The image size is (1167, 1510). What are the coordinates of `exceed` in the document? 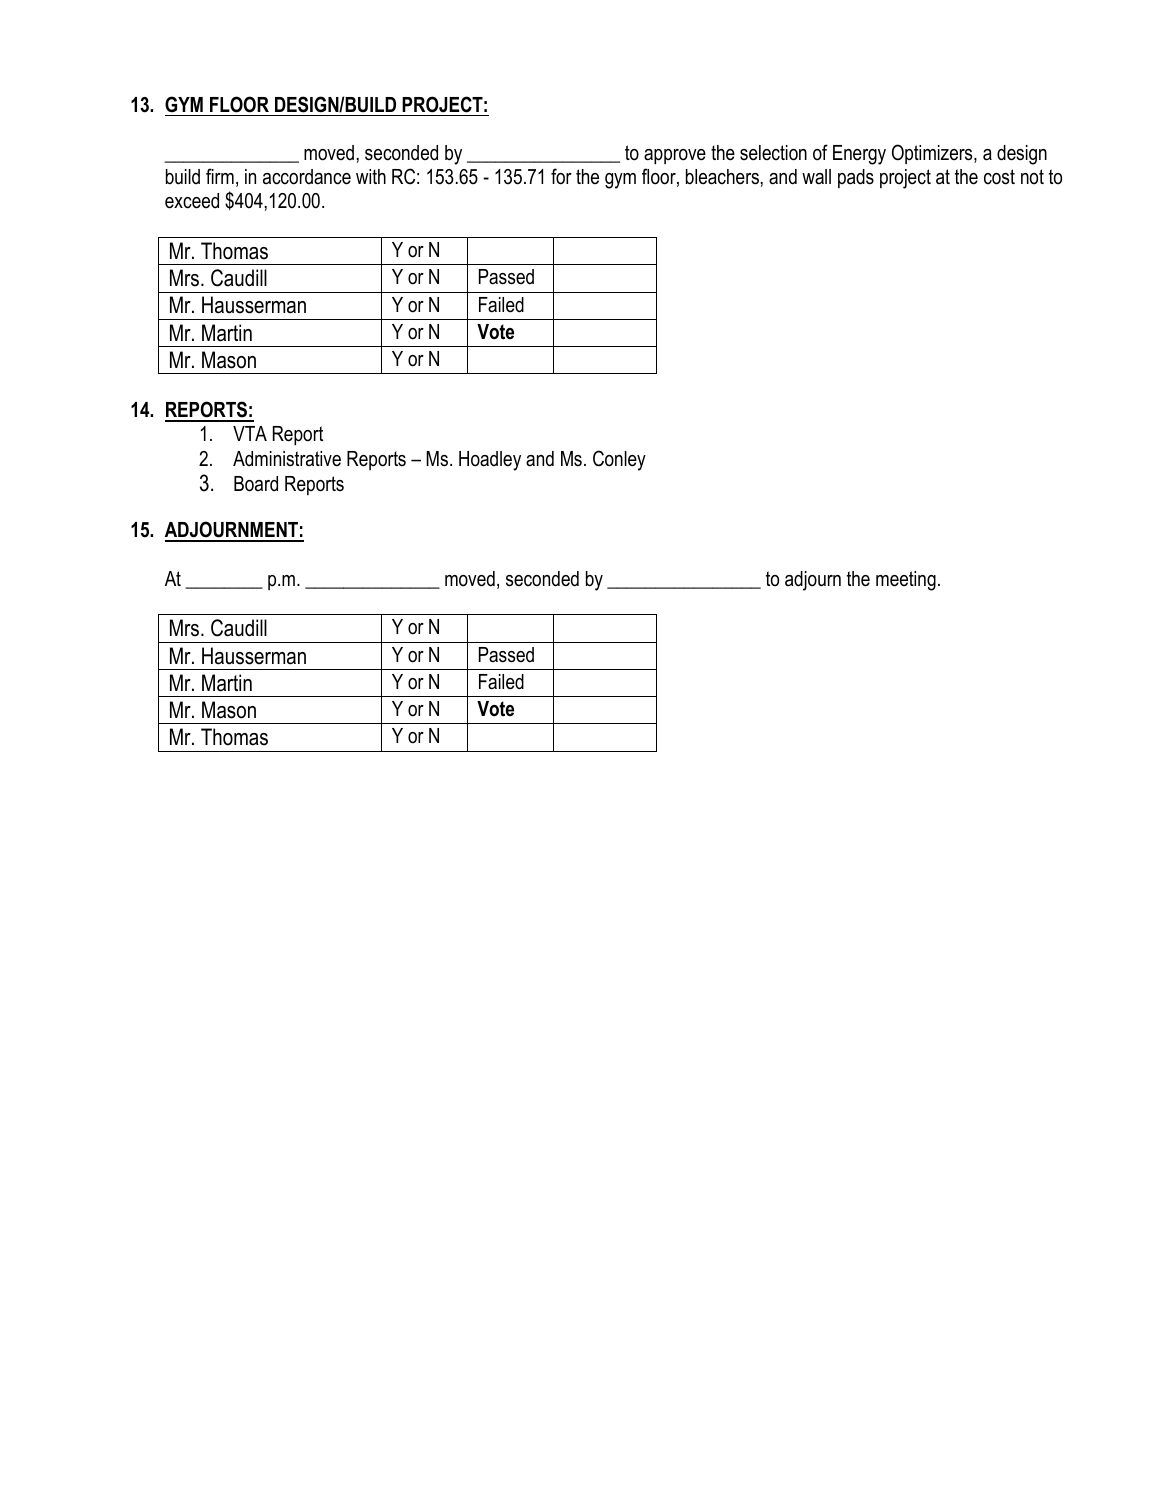 It's located at (192, 201).
